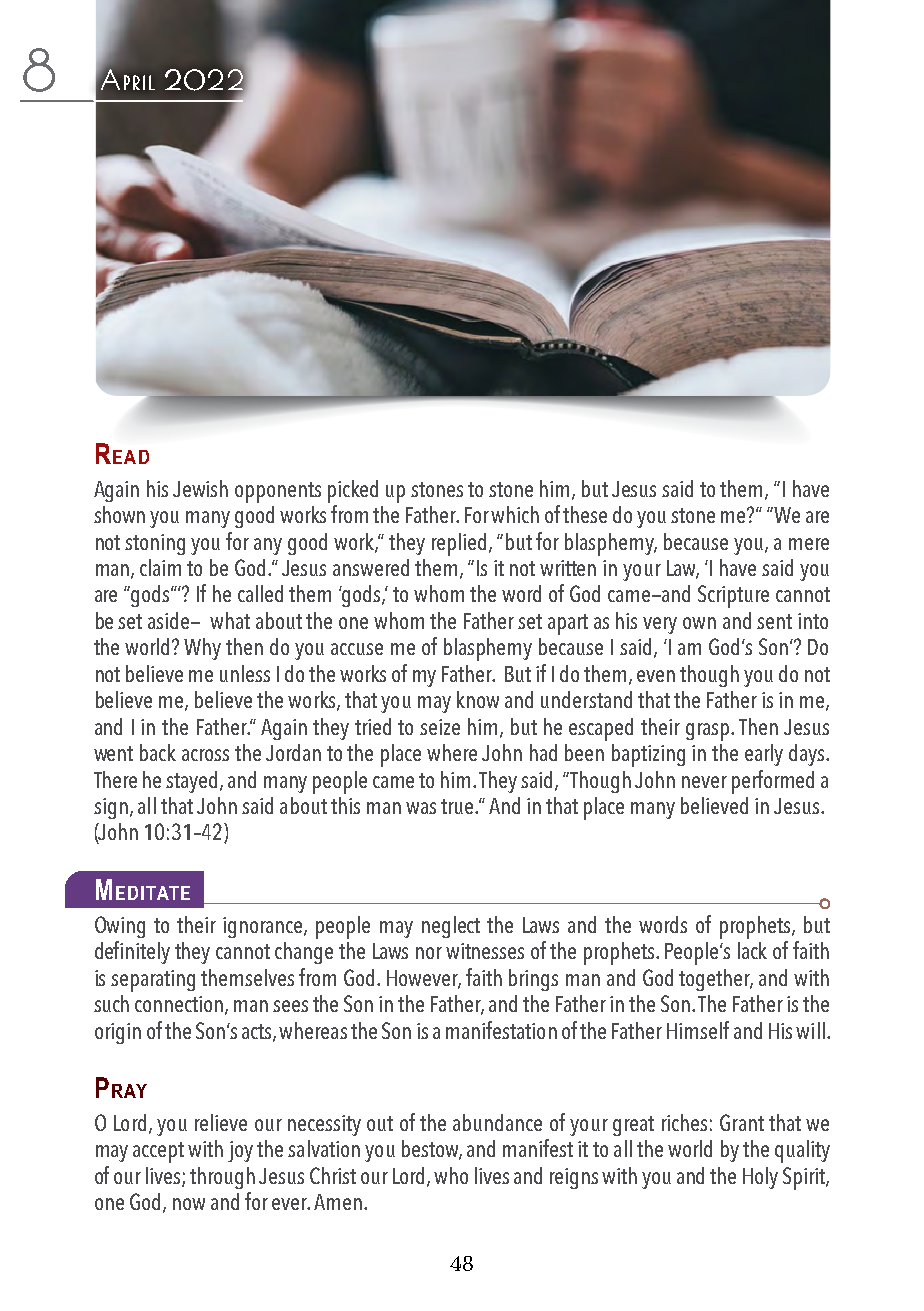 This page has width=924, height=1311. Describe the element at coordinates (574, 1178) in the page. I see `reigns` at that location.
